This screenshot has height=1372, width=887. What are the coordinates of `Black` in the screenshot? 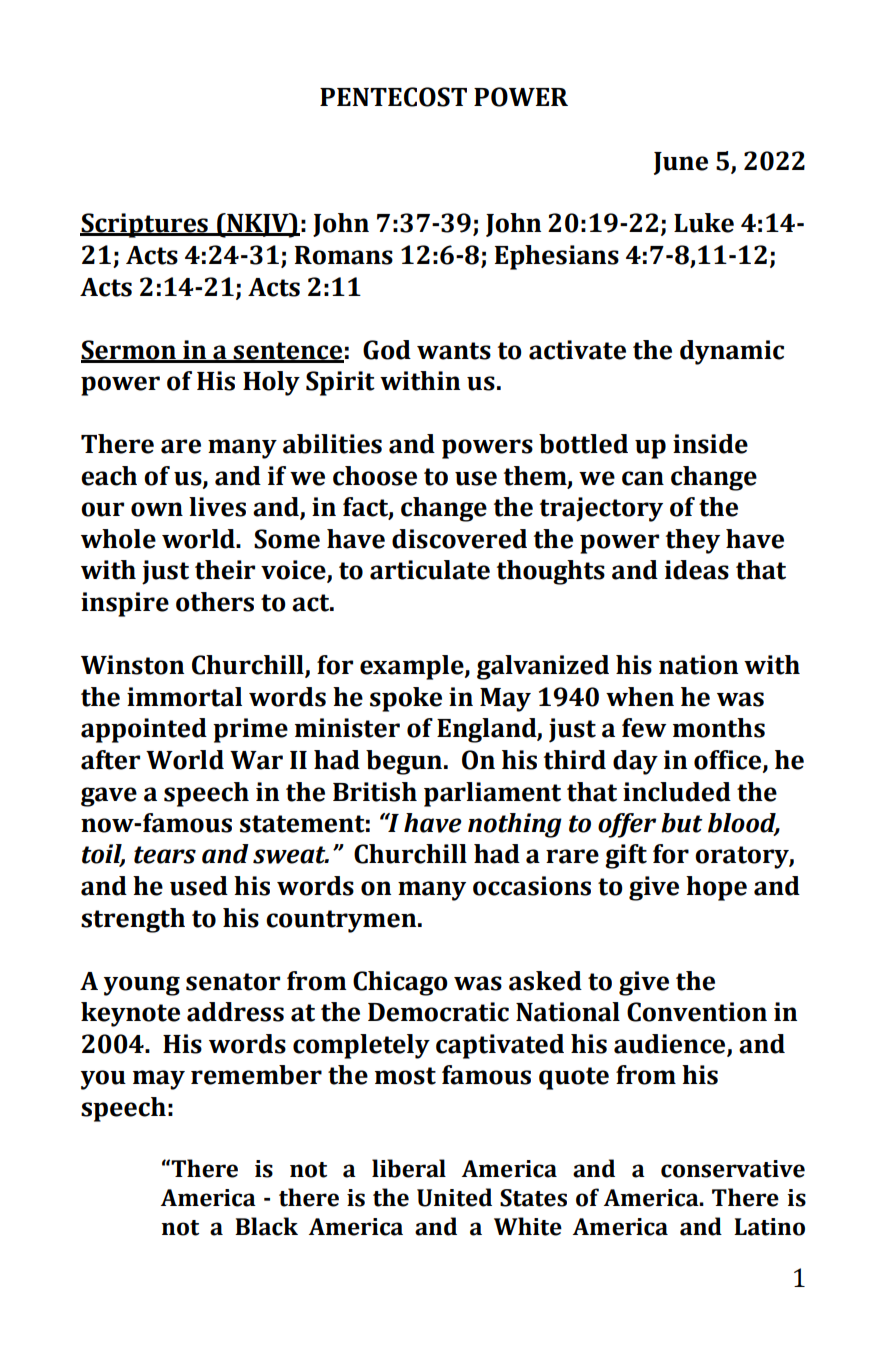 It's located at (266, 1226).
